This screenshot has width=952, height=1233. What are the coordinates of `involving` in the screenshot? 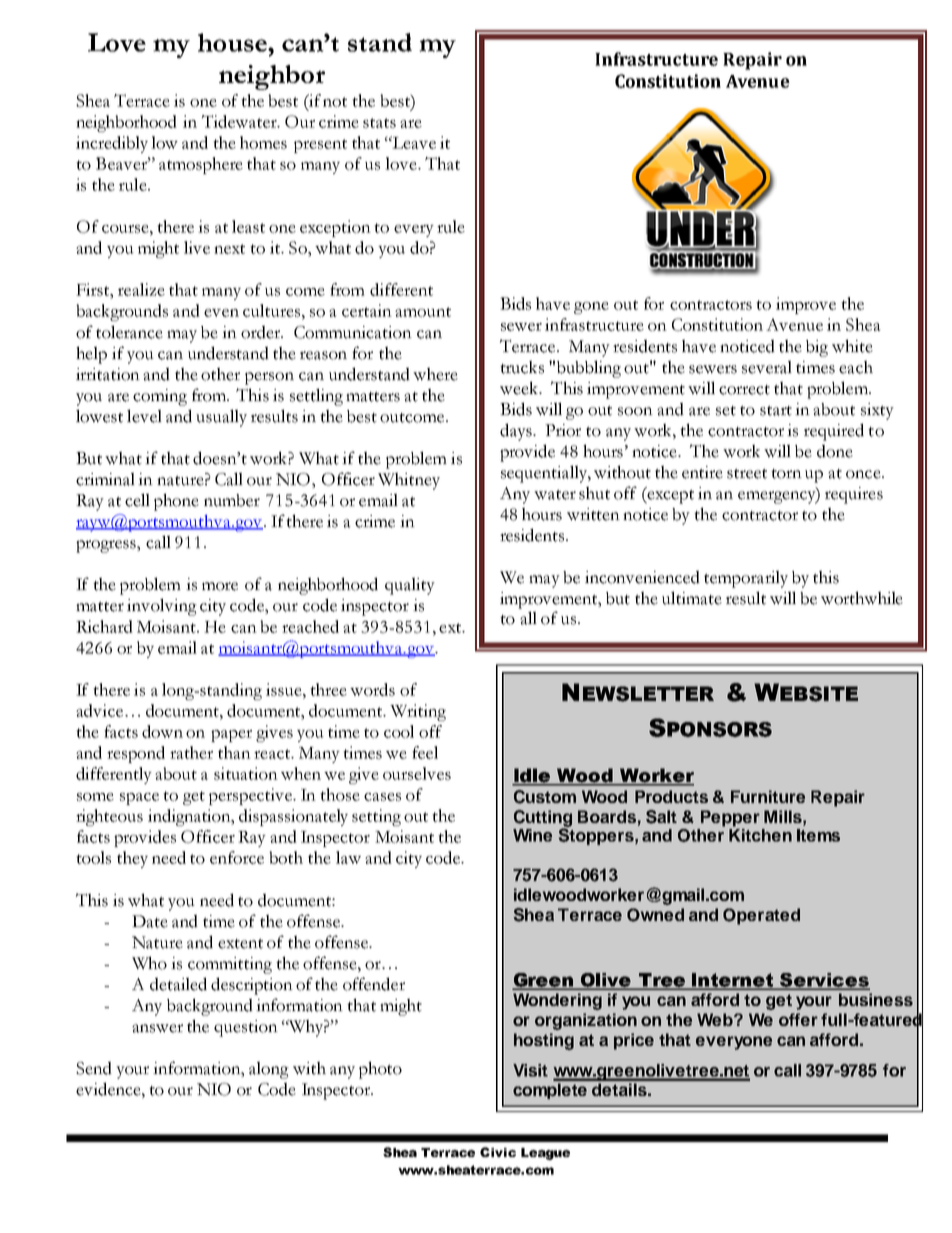 It's located at (162, 607).
